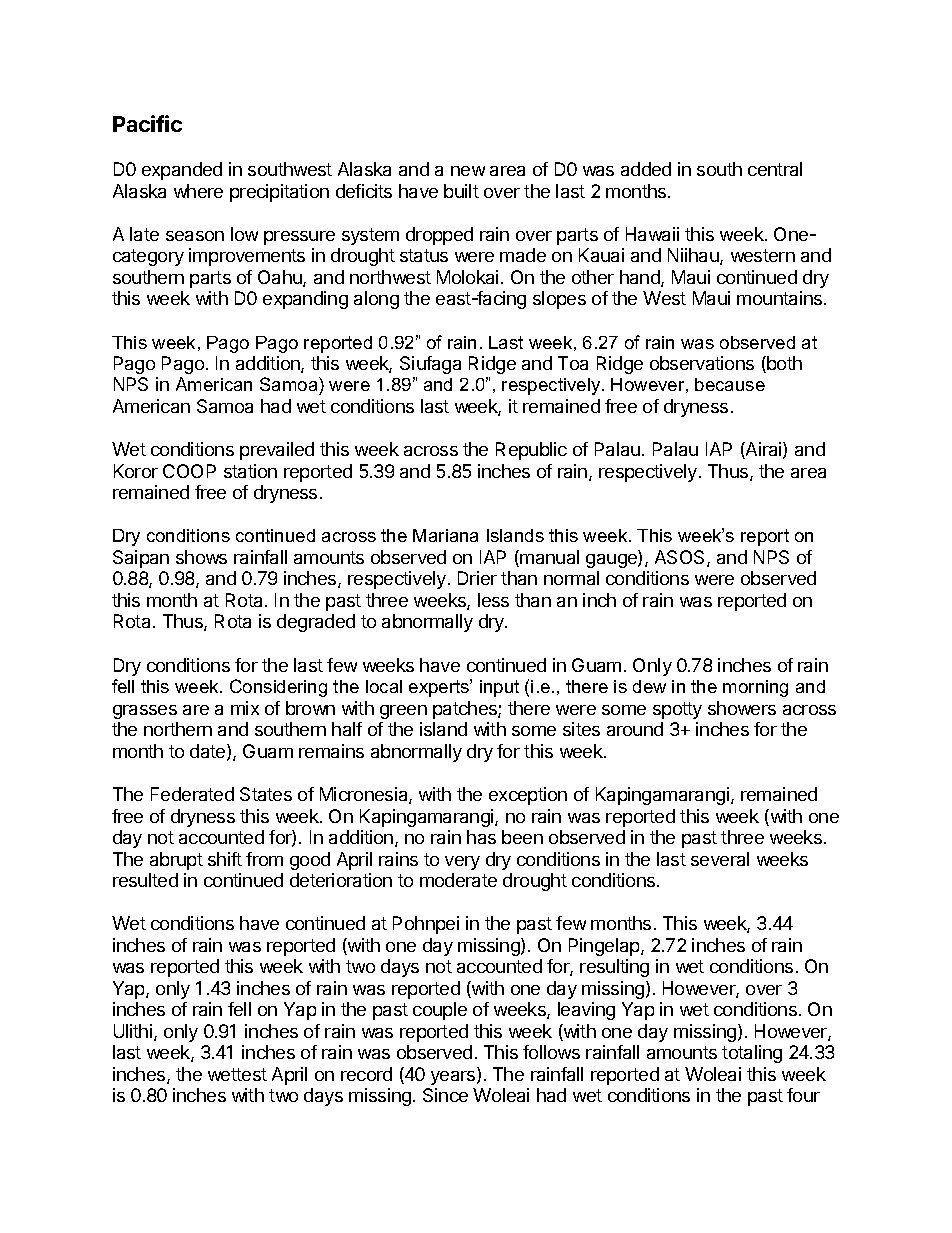  Describe the element at coordinates (481, 837) in the document. I see `has` at that location.
